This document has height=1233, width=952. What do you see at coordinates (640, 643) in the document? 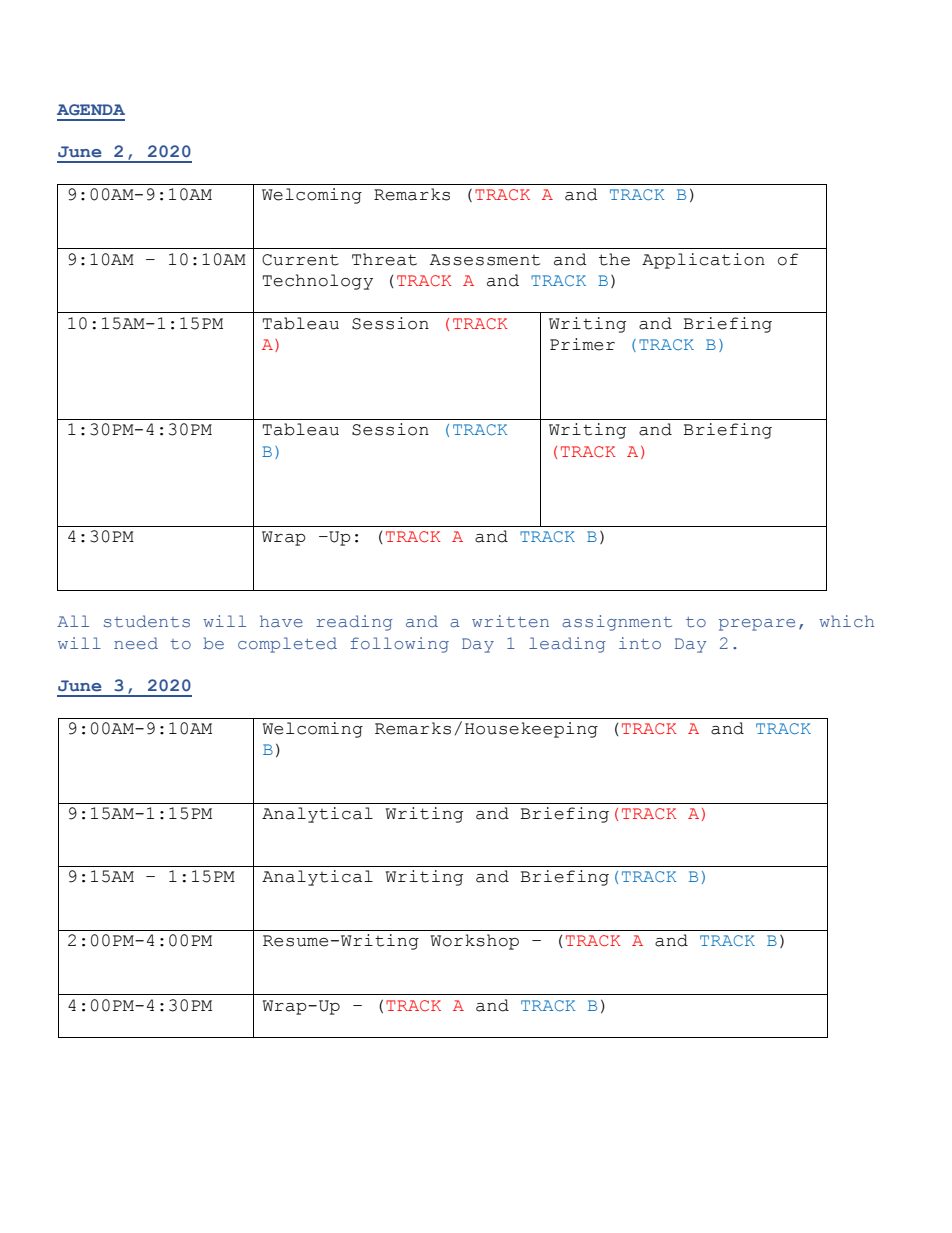
I see `into` at bounding box center [640, 643].
